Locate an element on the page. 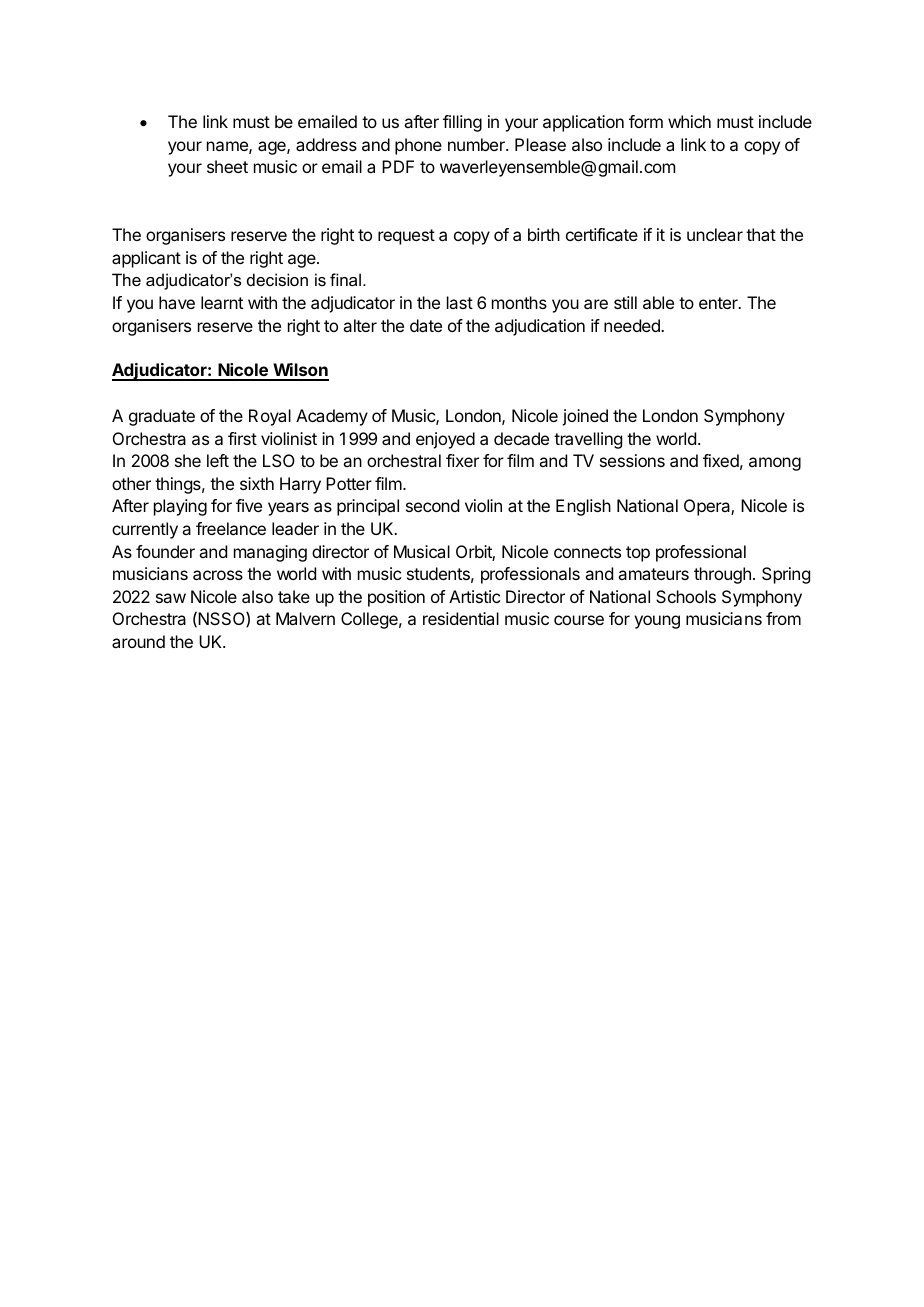 The image size is (924, 1307). number is located at coordinates (477, 144).
